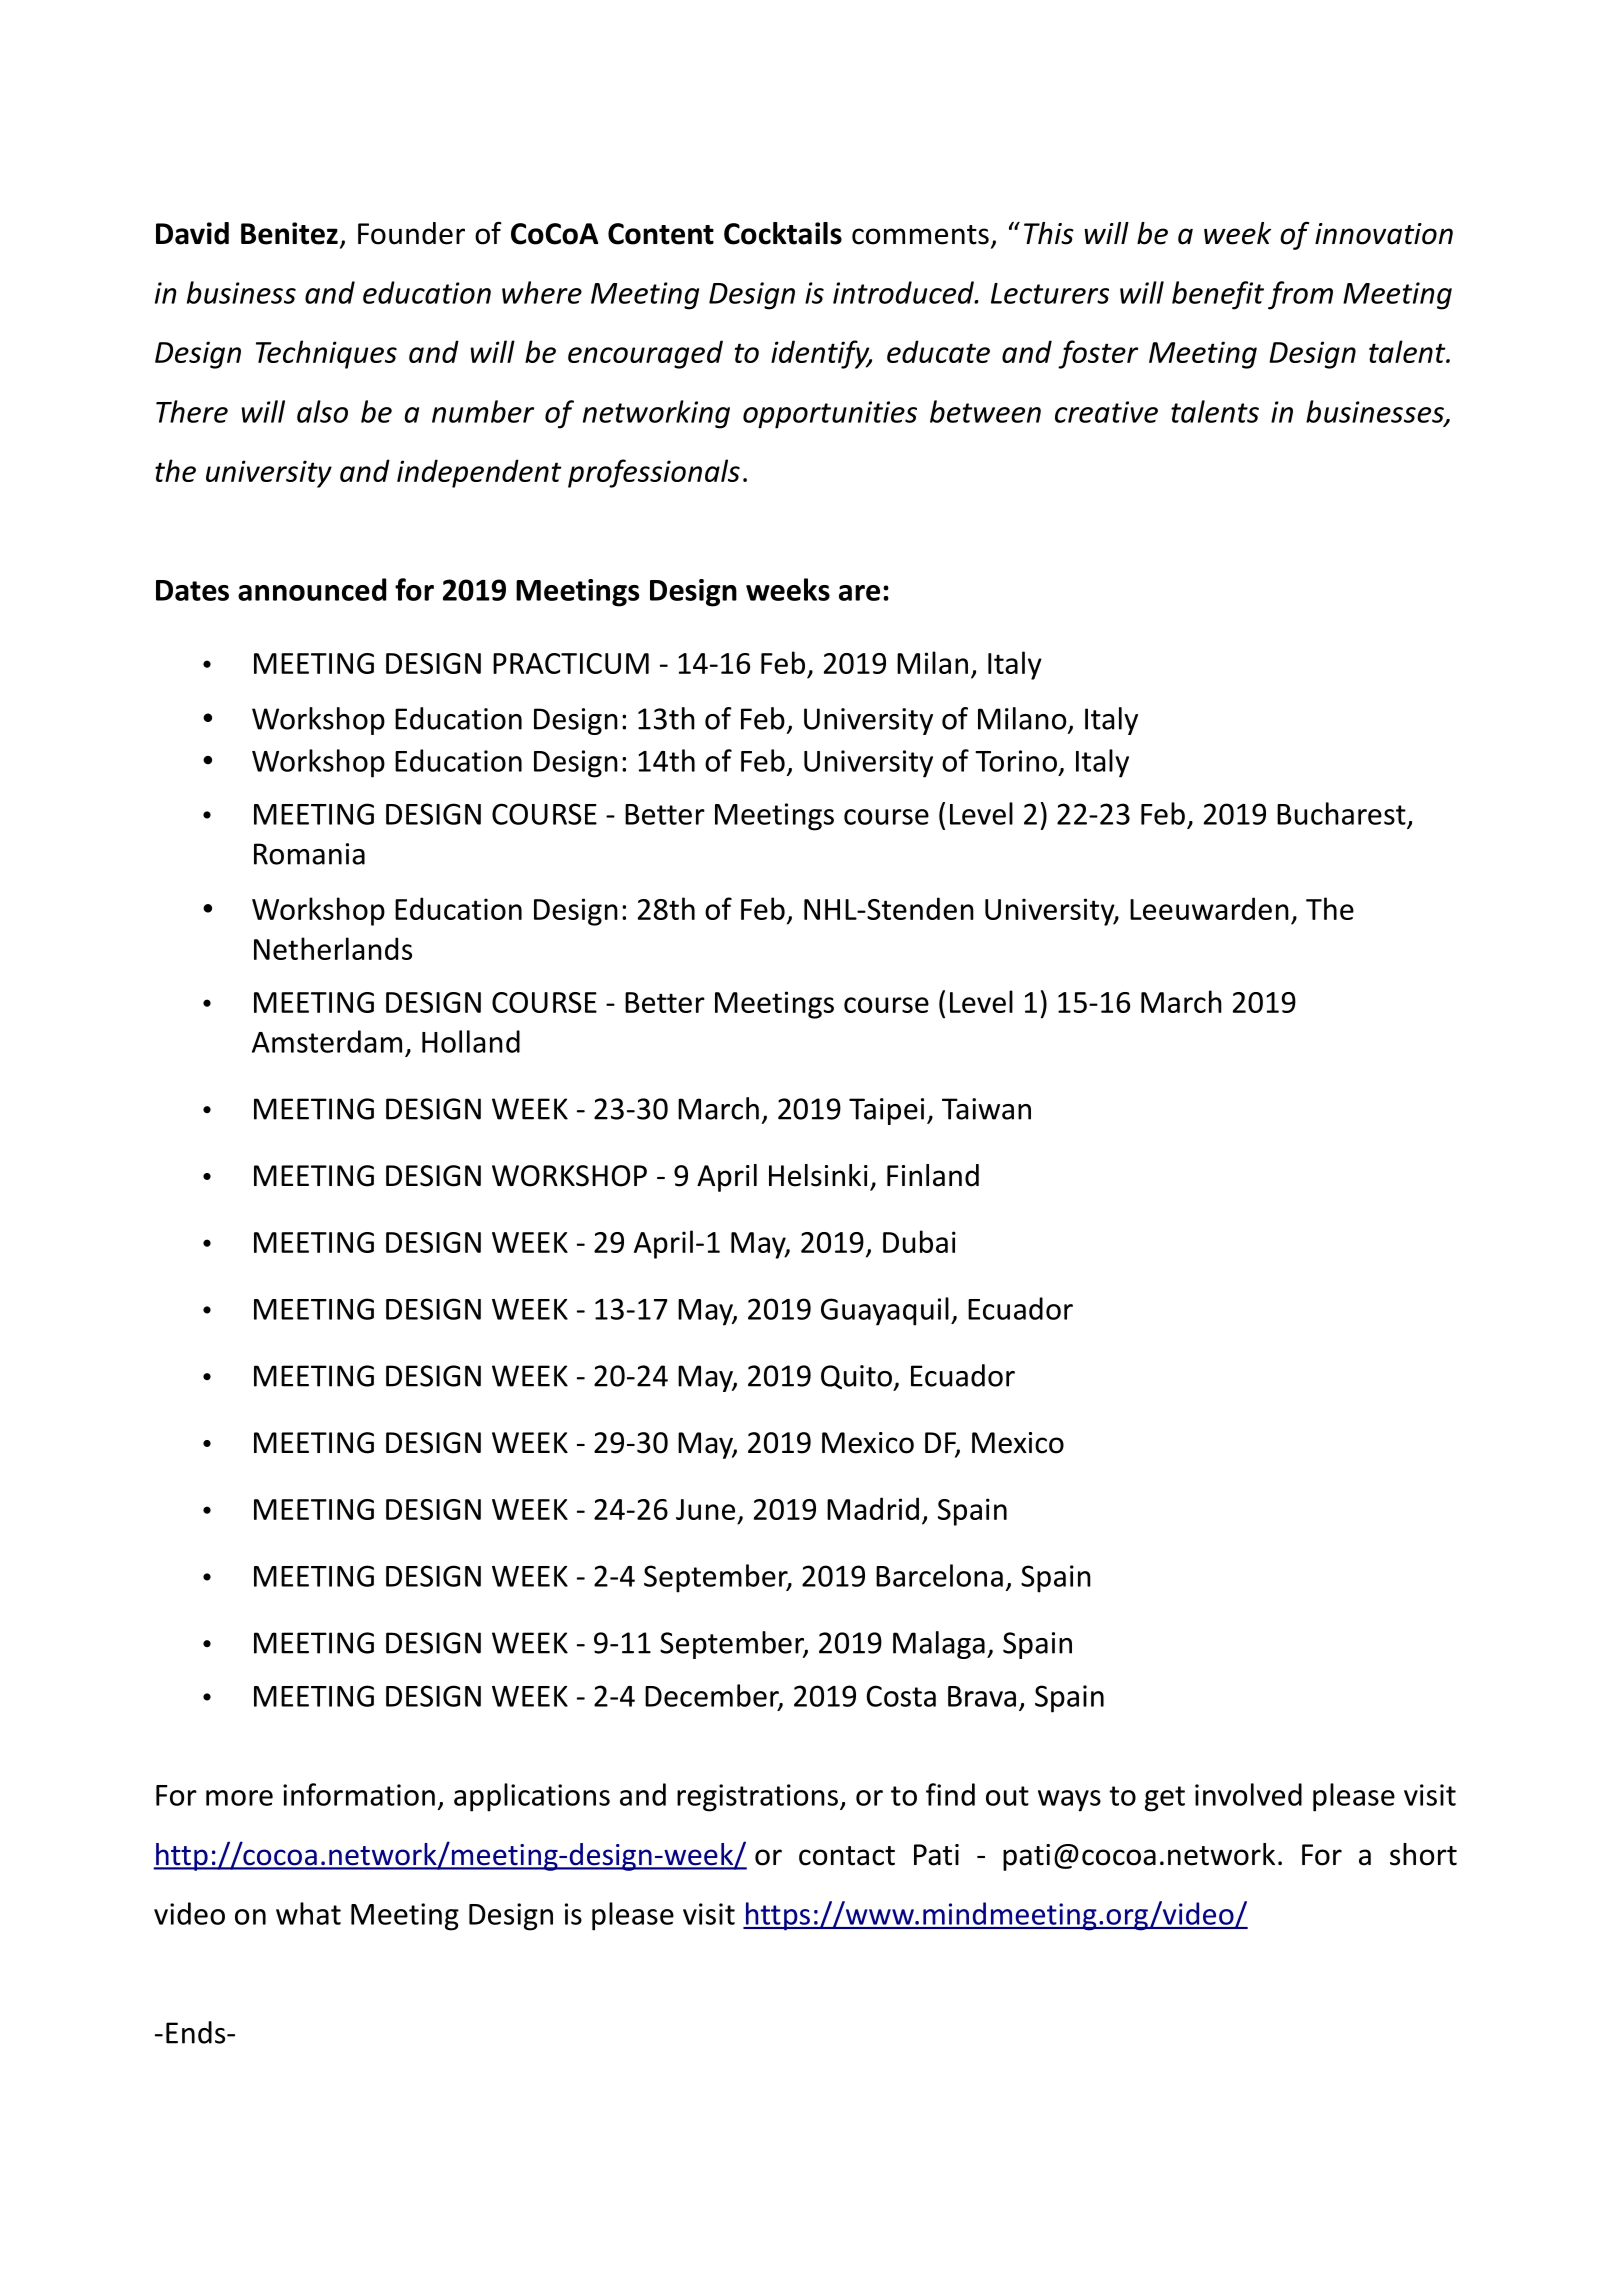 Image resolution: width=1611 pixels, height=2280 pixels. I want to click on June, so click(705, 1509).
